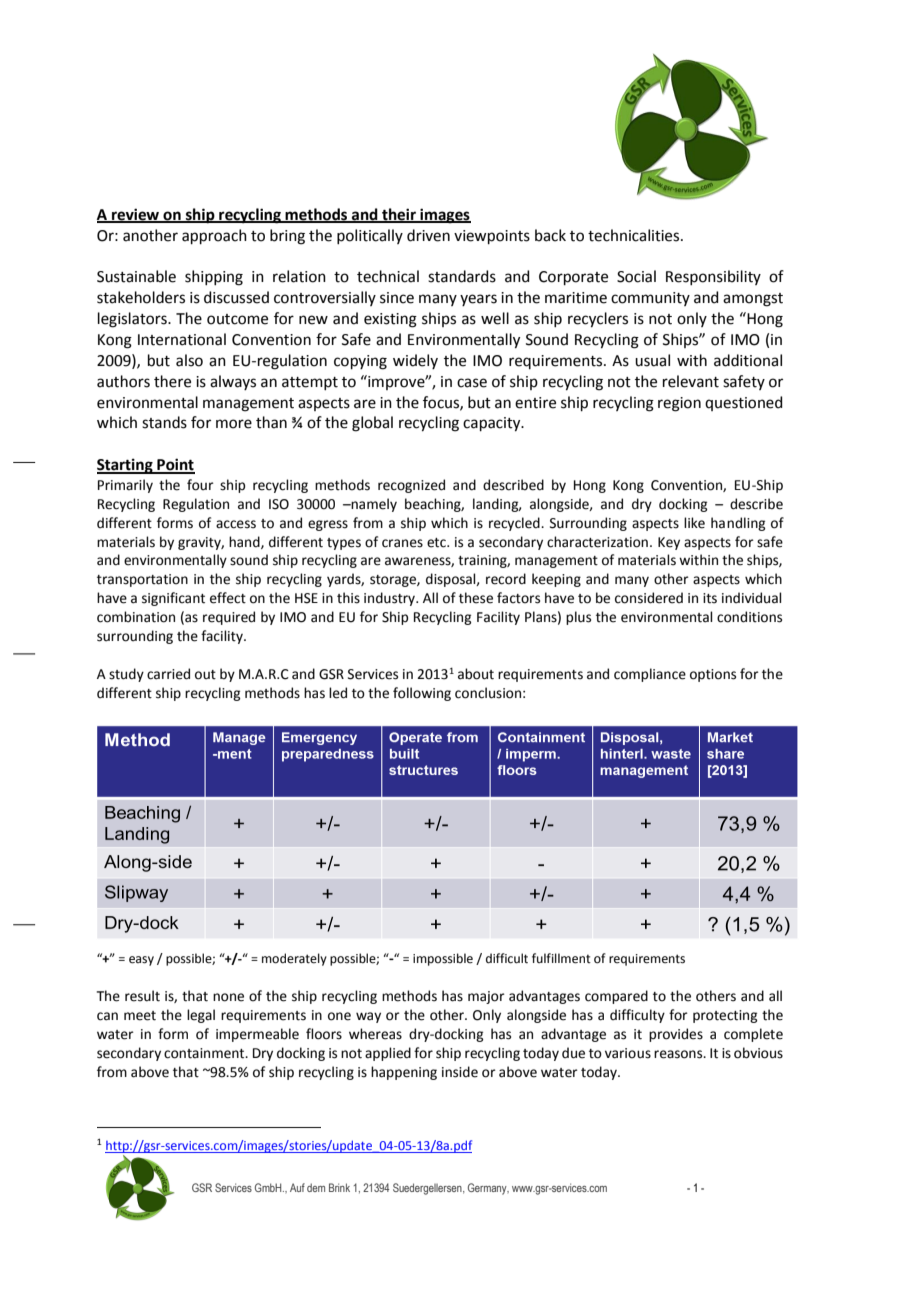 This document has height=1308, width=924. Describe the element at coordinates (428, 235) in the document. I see `driven` at that location.
